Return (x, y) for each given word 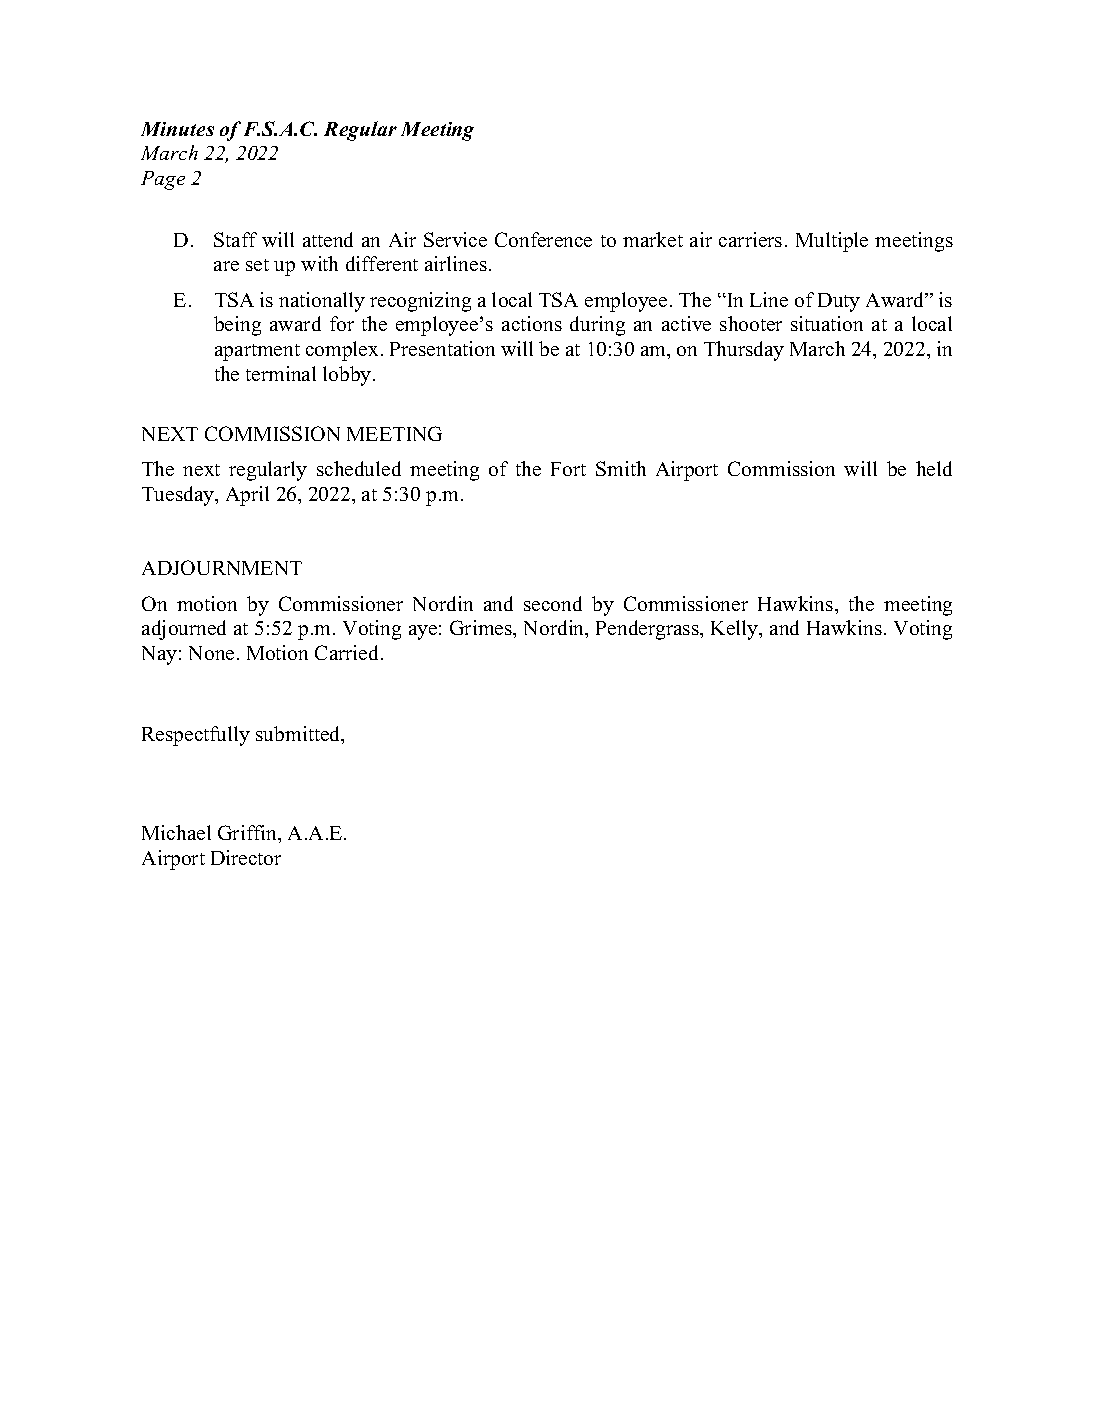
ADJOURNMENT (222, 567)
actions (532, 323)
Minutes (177, 129)
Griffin (249, 834)
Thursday (744, 351)
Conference (543, 239)
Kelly (736, 630)
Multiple (832, 242)
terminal (281, 373)
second (553, 603)
